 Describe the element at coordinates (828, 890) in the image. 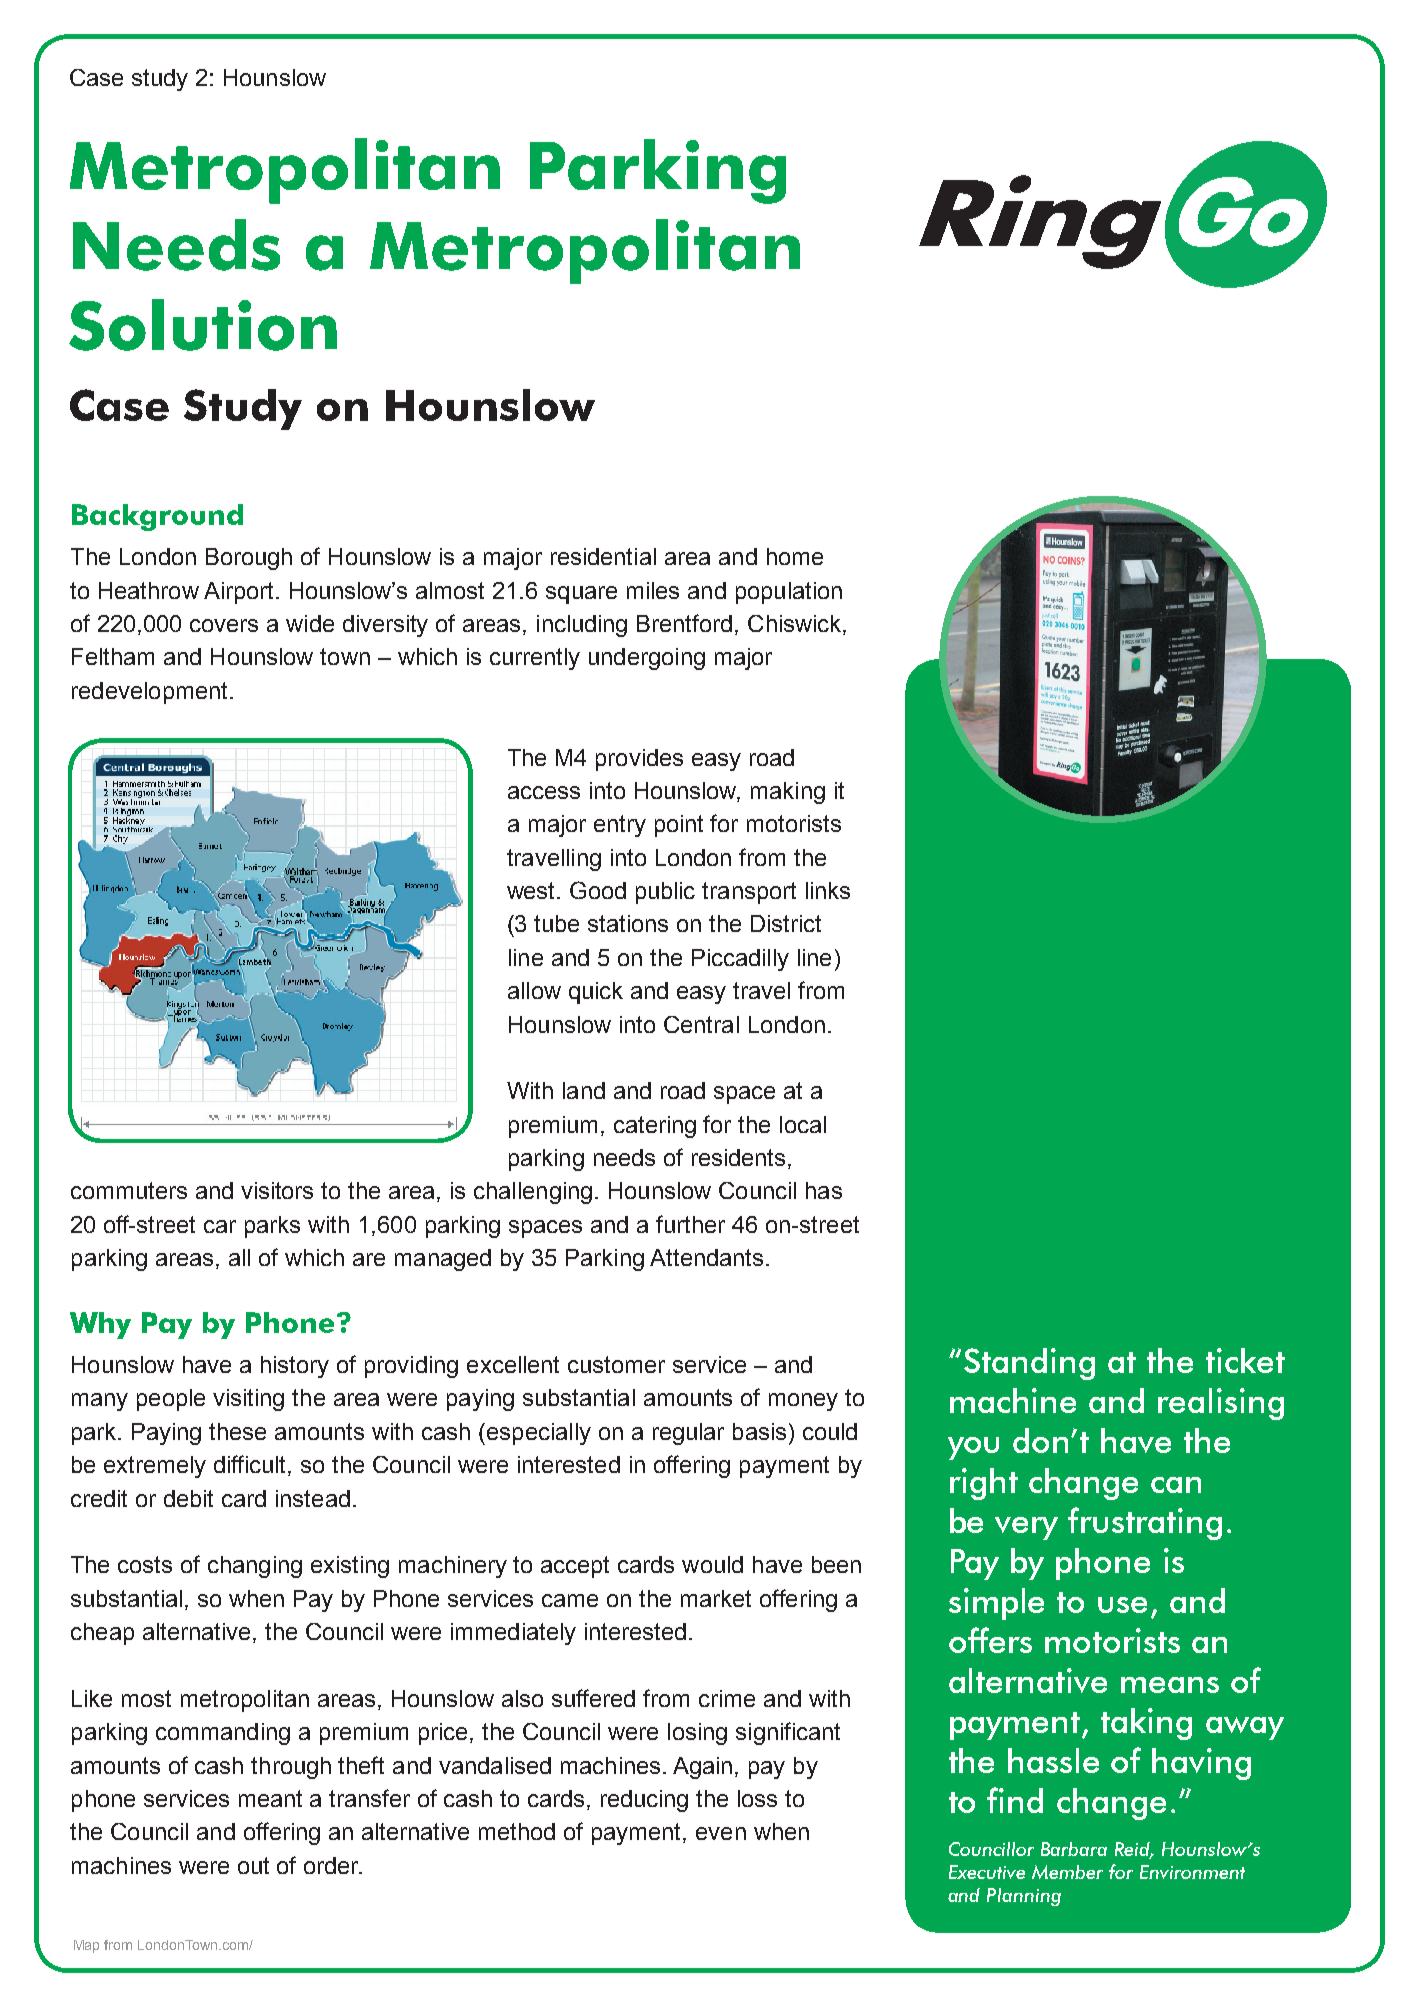

I see `links` at that location.
